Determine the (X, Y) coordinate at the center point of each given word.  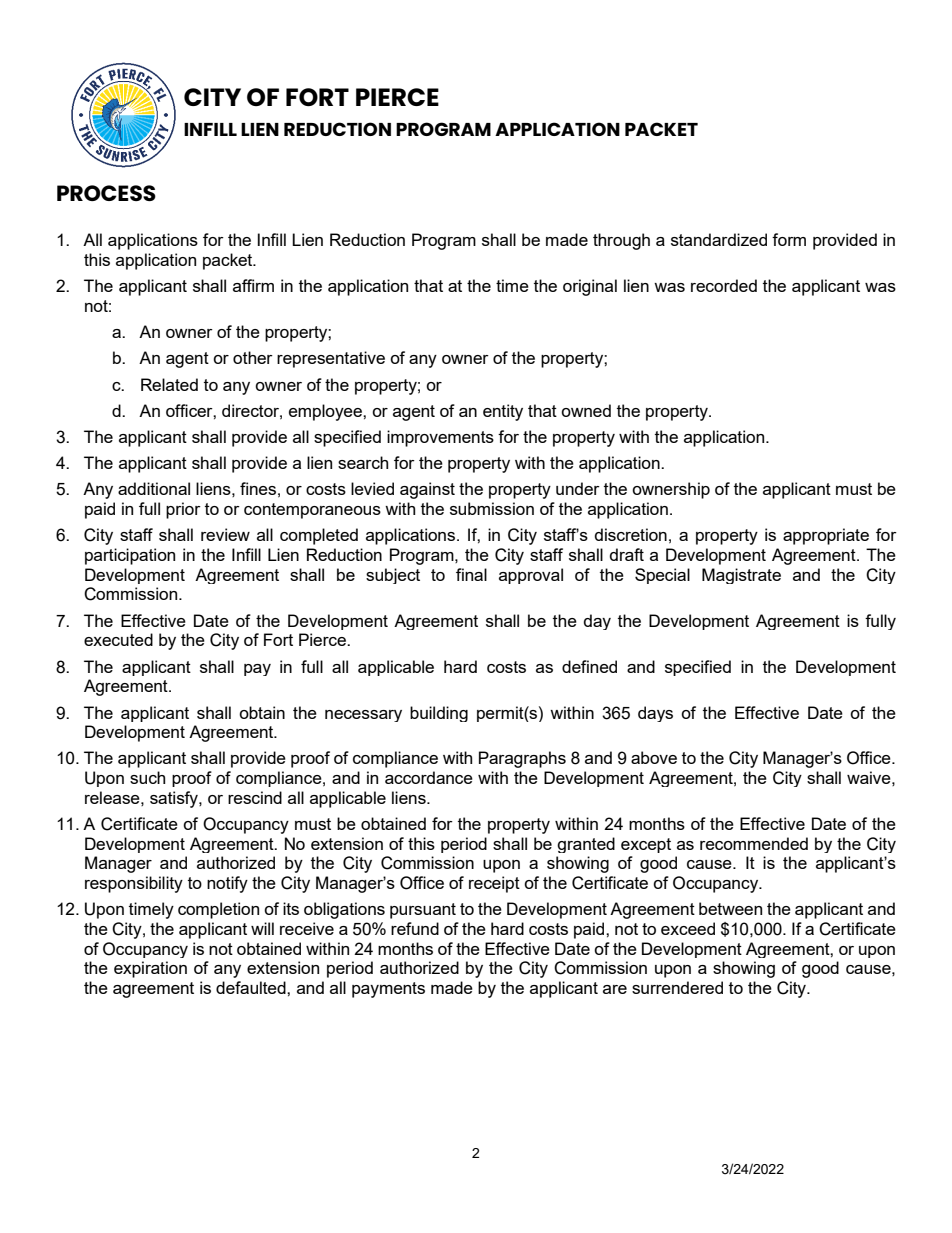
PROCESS (106, 193)
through (621, 241)
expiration (150, 969)
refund (415, 928)
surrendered (677, 987)
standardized (719, 239)
